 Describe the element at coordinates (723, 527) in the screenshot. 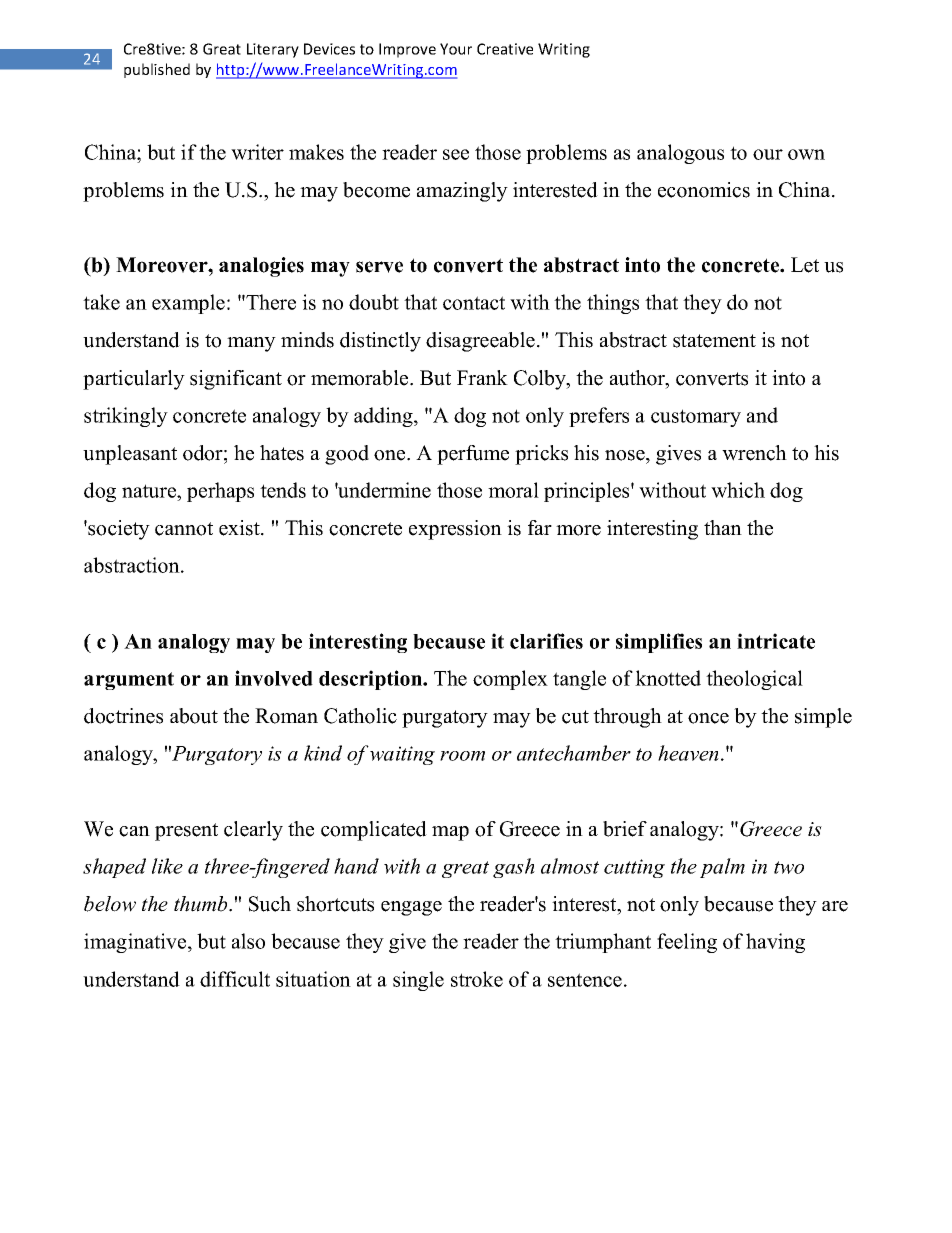

I see `than` at that location.
